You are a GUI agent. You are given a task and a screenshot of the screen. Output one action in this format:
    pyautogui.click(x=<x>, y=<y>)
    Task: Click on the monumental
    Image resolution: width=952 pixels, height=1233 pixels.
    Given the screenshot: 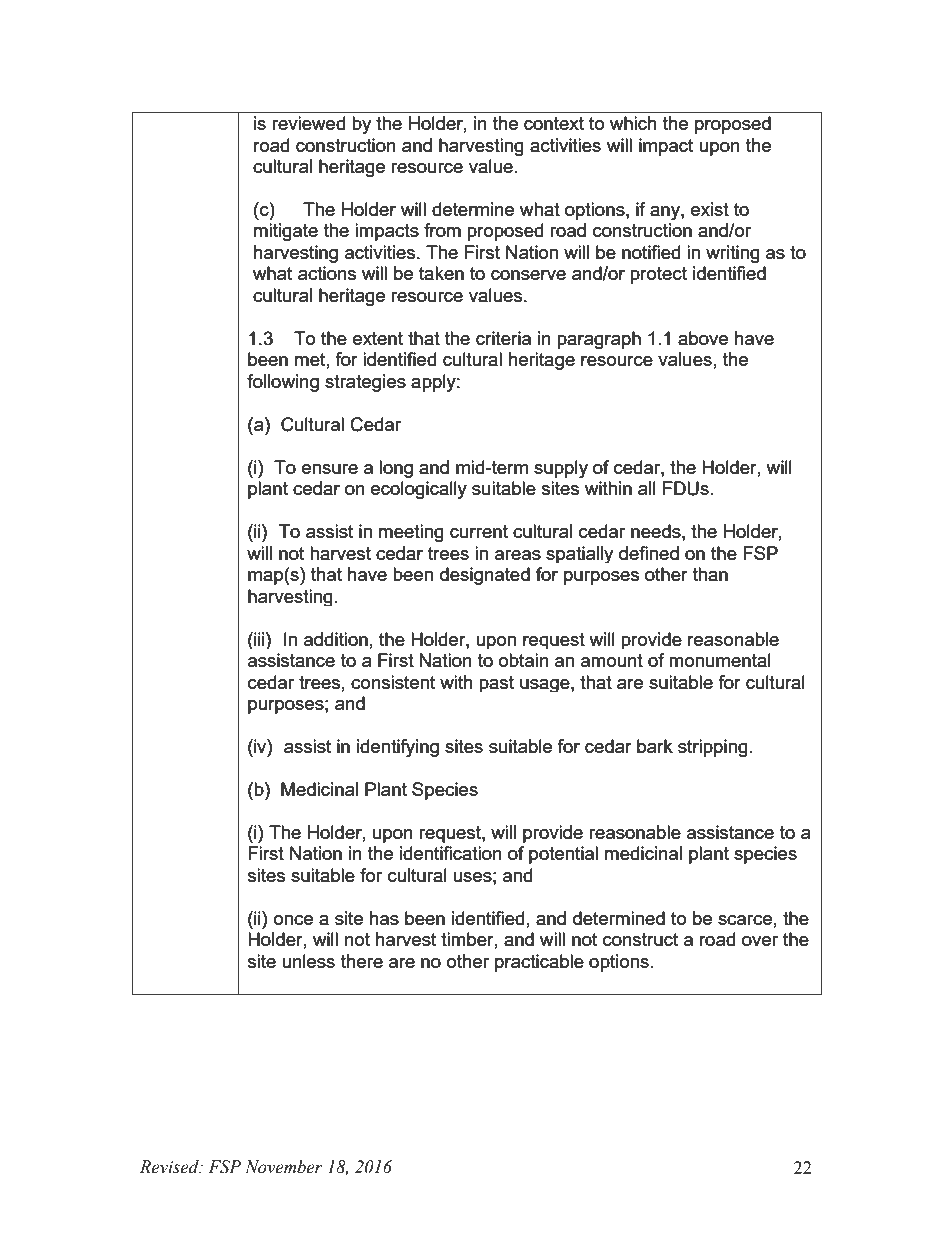 What is the action you would take?
    pyautogui.click(x=720, y=660)
